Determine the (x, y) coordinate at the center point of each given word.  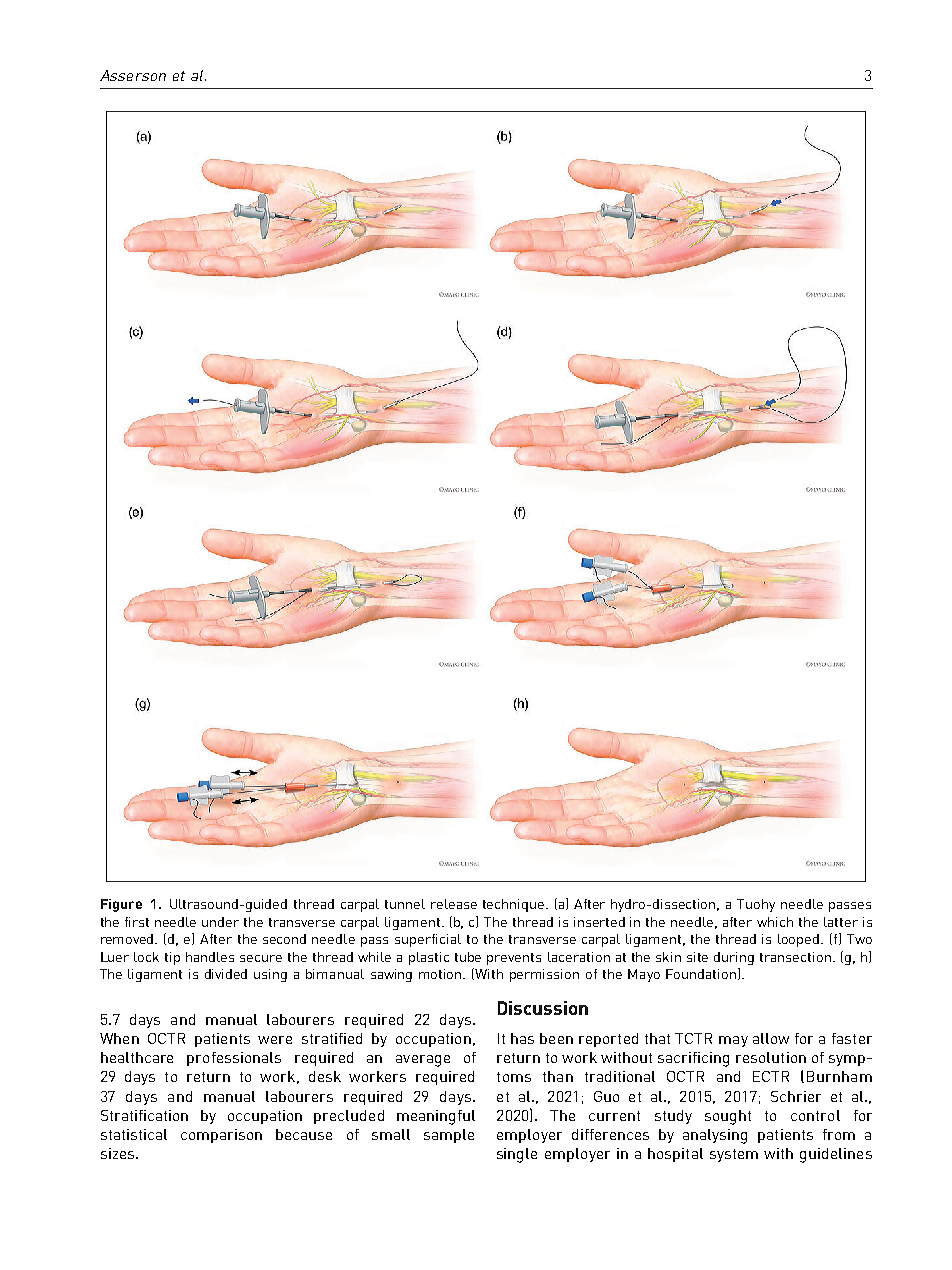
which (775, 922)
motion (441, 974)
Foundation (701, 974)
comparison (221, 1136)
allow (771, 1038)
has (522, 1038)
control (815, 1115)
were (275, 1040)
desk (325, 1076)
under (220, 922)
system (734, 1155)
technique (515, 905)
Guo (606, 1096)
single (517, 1155)
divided (226, 974)
